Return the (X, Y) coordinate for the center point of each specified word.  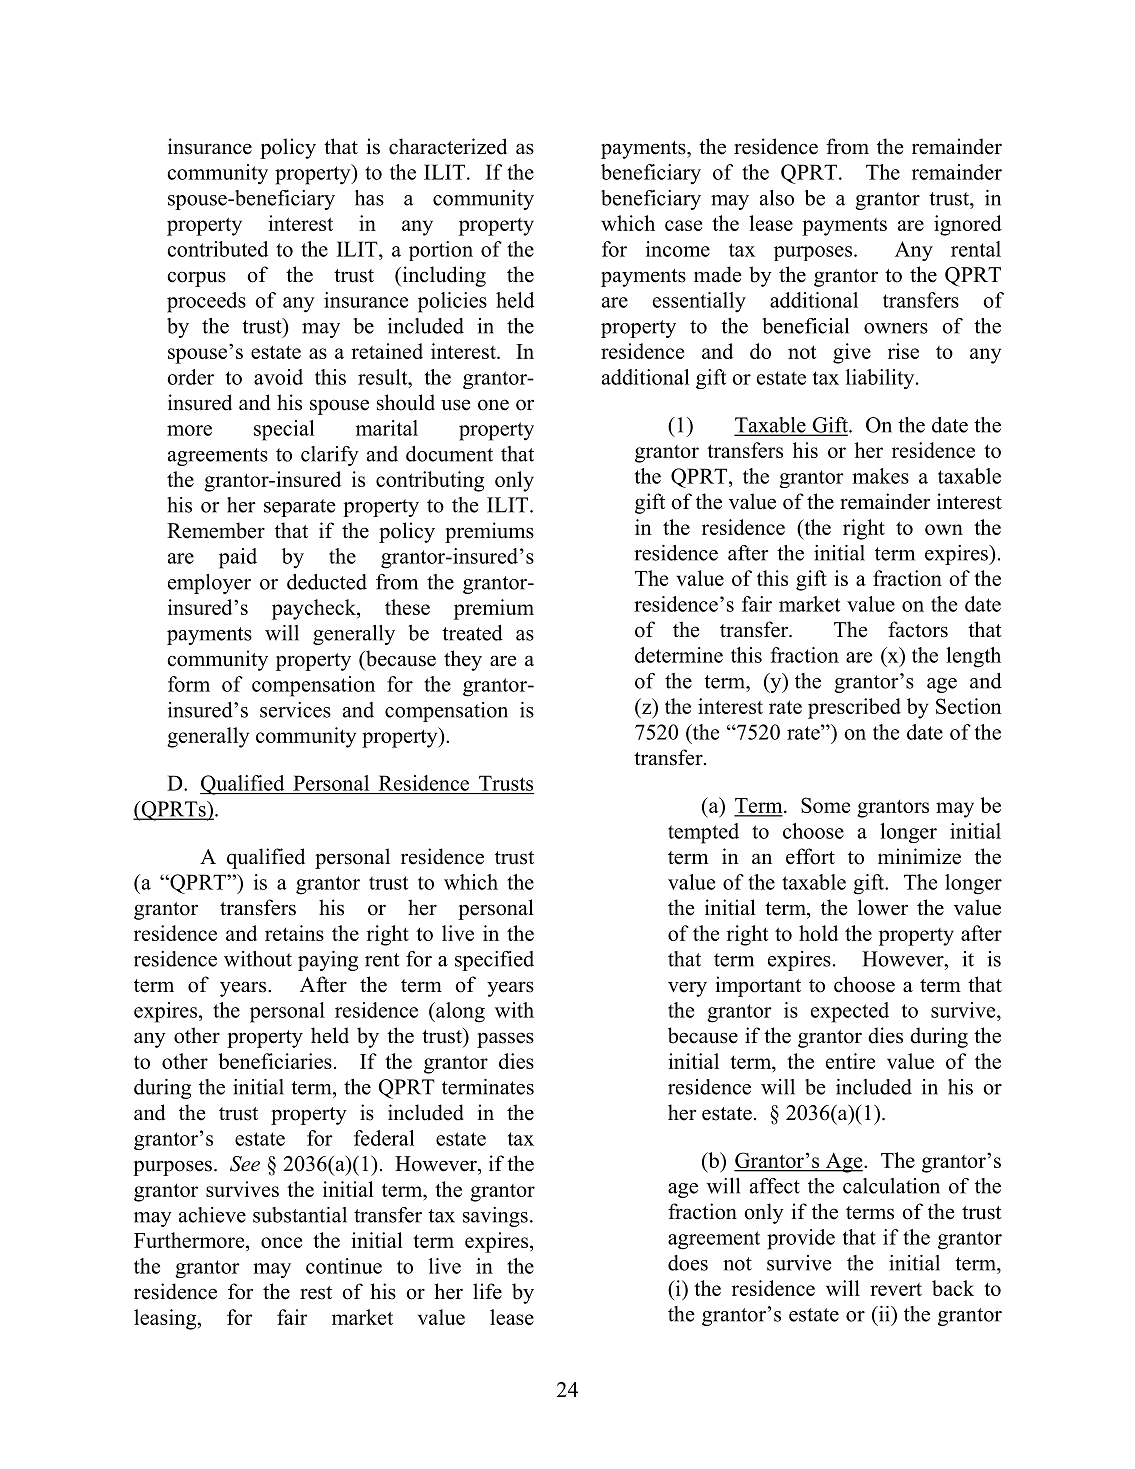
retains (294, 933)
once (281, 1242)
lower (883, 907)
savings (495, 1217)
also (777, 198)
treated (472, 633)
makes (880, 476)
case (683, 225)
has (369, 198)
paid (238, 558)
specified (494, 961)
